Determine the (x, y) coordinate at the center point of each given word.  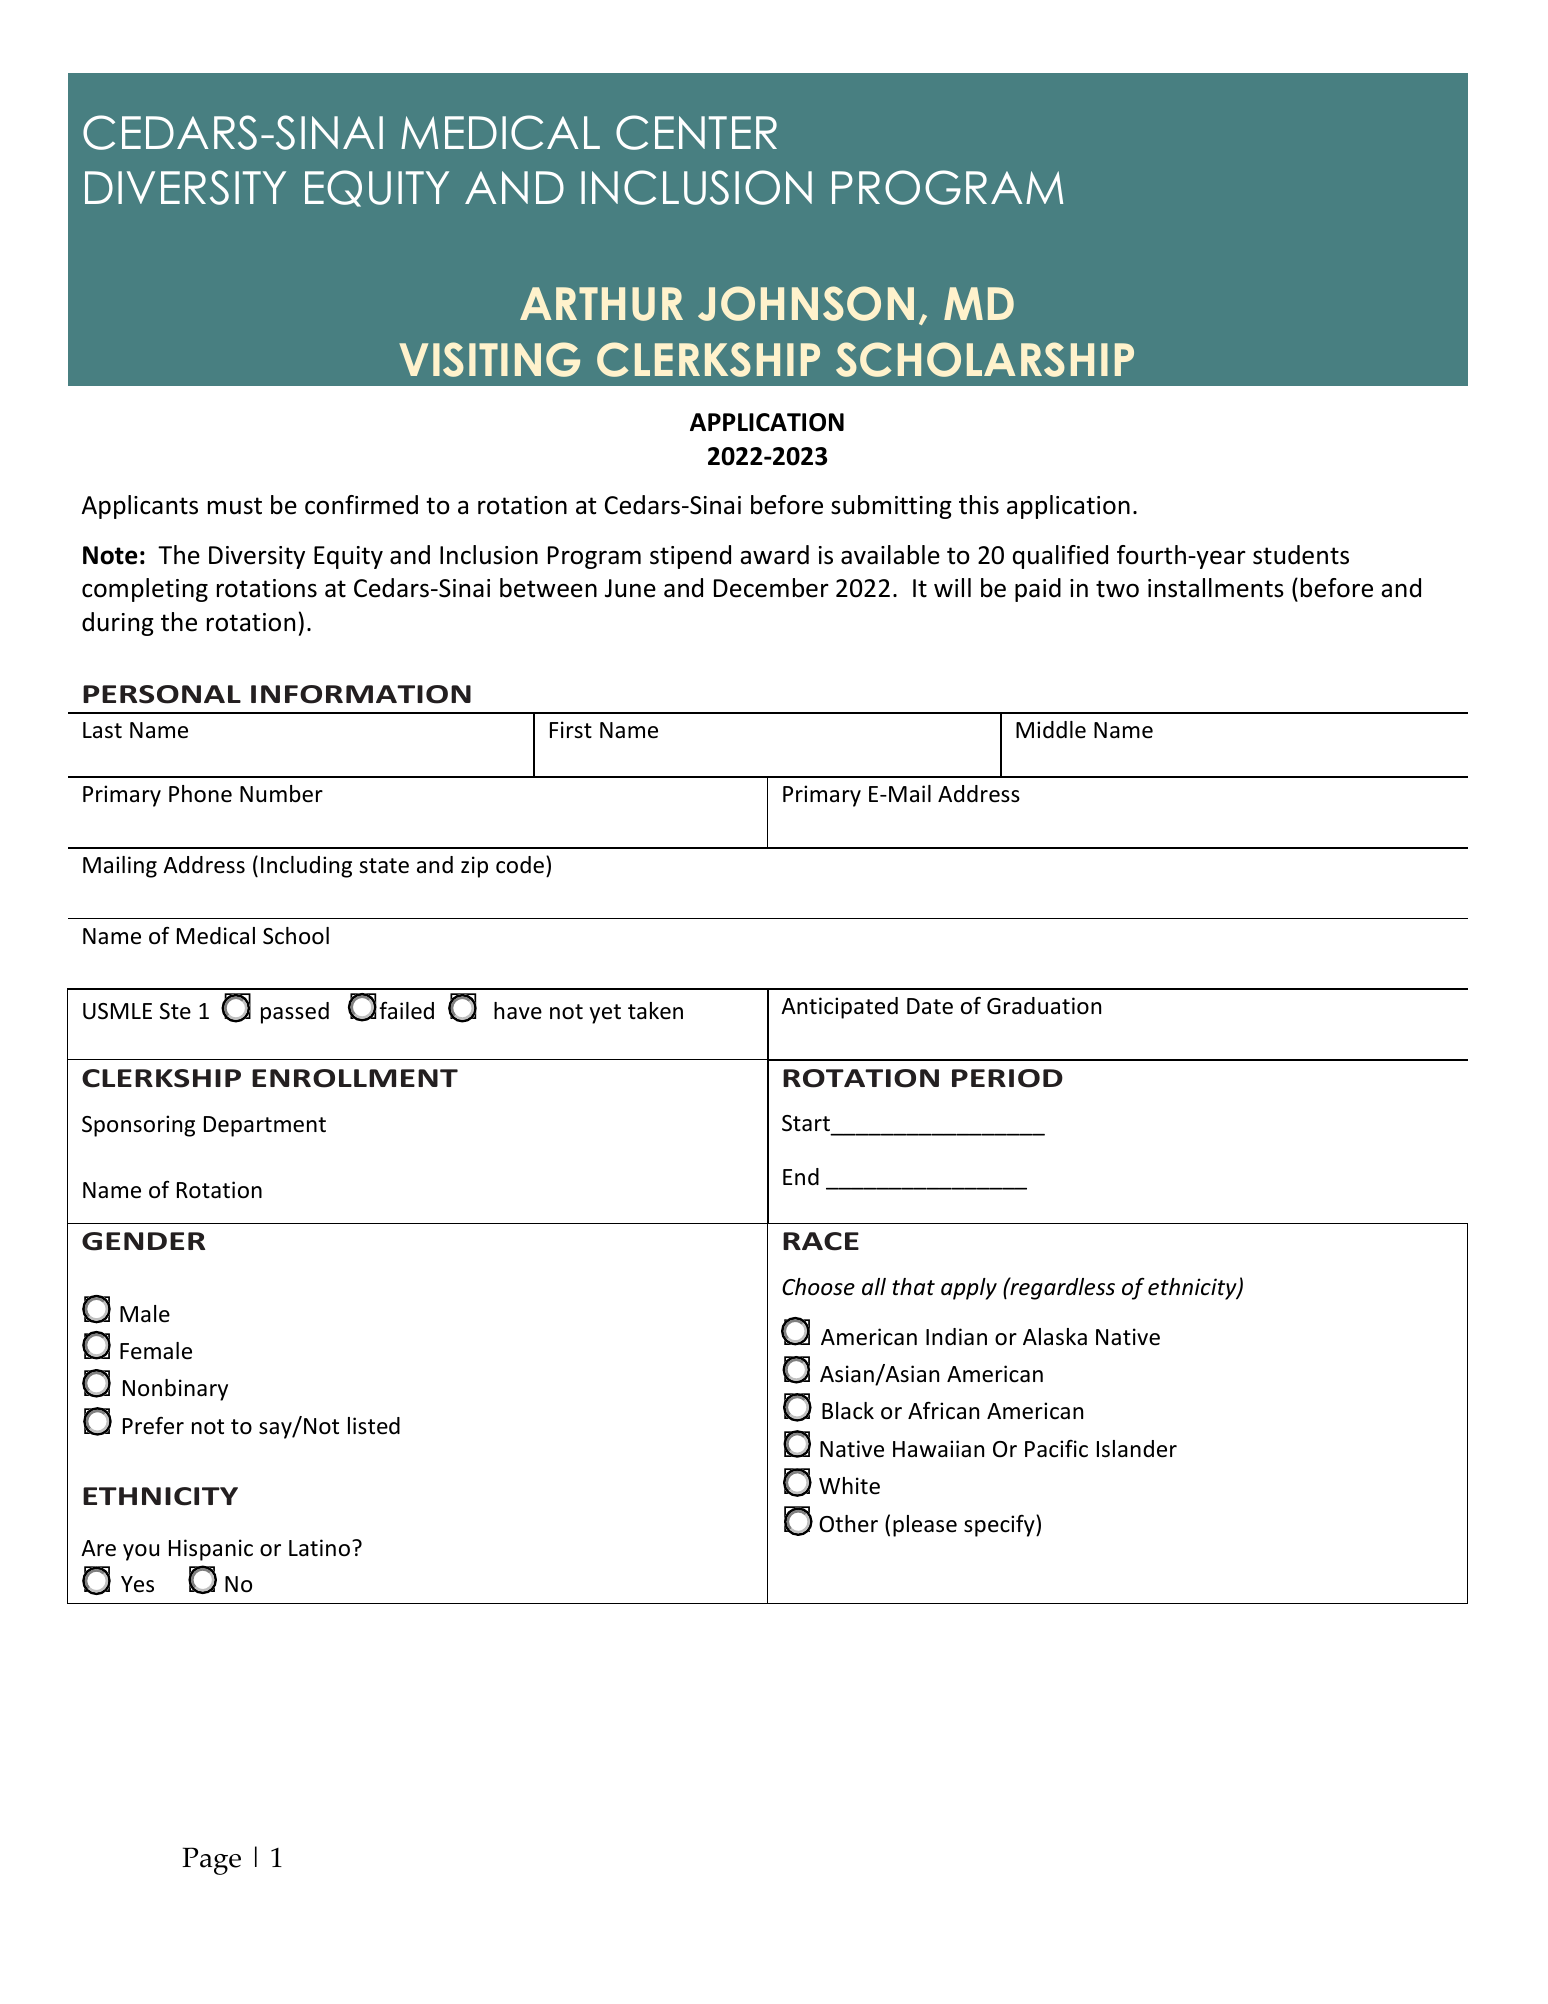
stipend (690, 557)
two (1117, 589)
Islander (1137, 1449)
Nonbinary (175, 1390)
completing (145, 590)
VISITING (489, 359)
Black (848, 1411)
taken (655, 1011)
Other (848, 1524)
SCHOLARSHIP (985, 359)
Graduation (1044, 1006)
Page (211, 1861)
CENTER (696, 132)
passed (295, 1013)
